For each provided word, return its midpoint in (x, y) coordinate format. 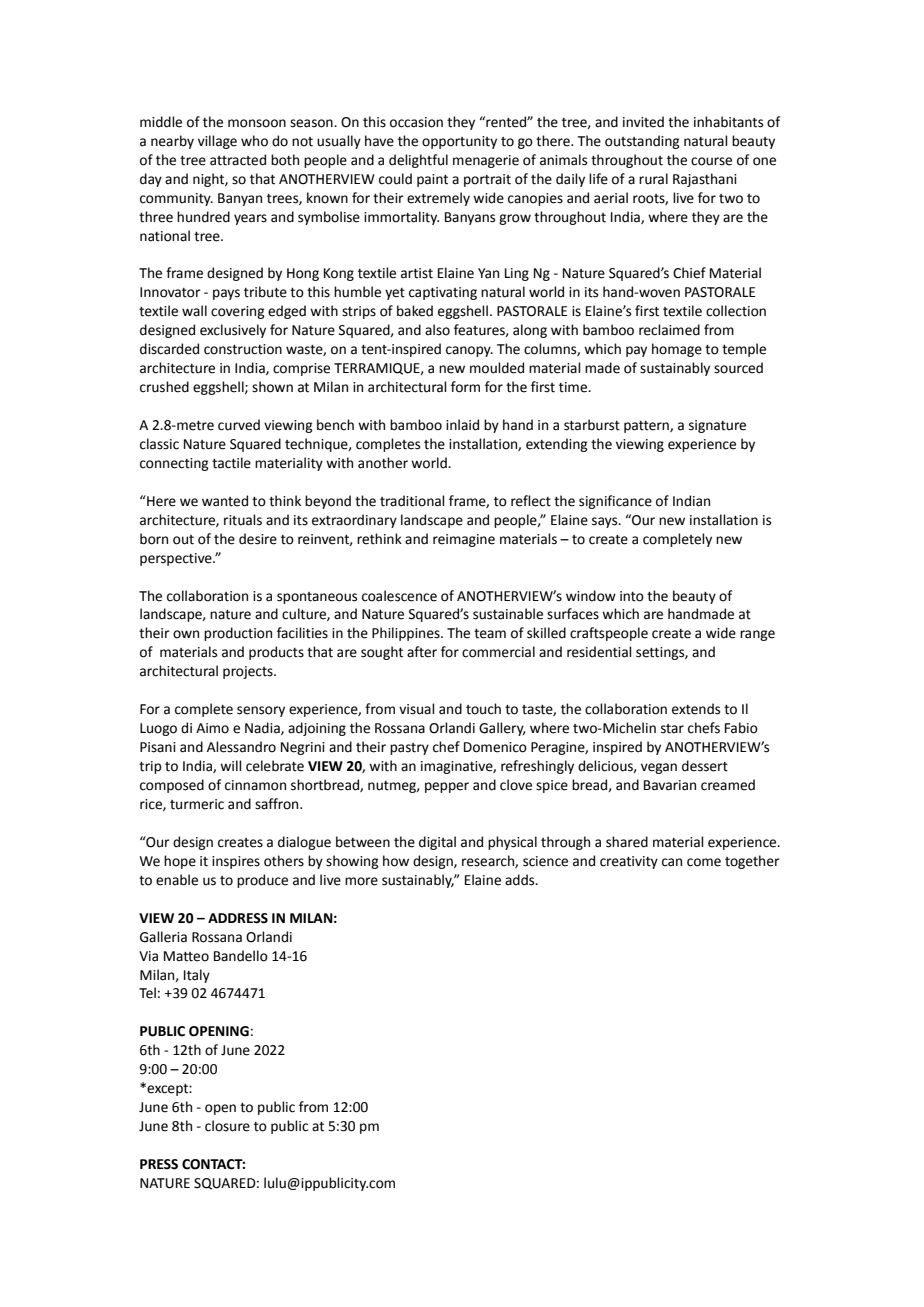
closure (227, 1126)
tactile (231, 463)
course (711, 161)
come (704, 862)
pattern (647, 427)
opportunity (459, 142)
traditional (412, 501)
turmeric (197, 804)
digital (437, 843)
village (217, 142)
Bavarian (670, 785)
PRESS (159, 1164)
